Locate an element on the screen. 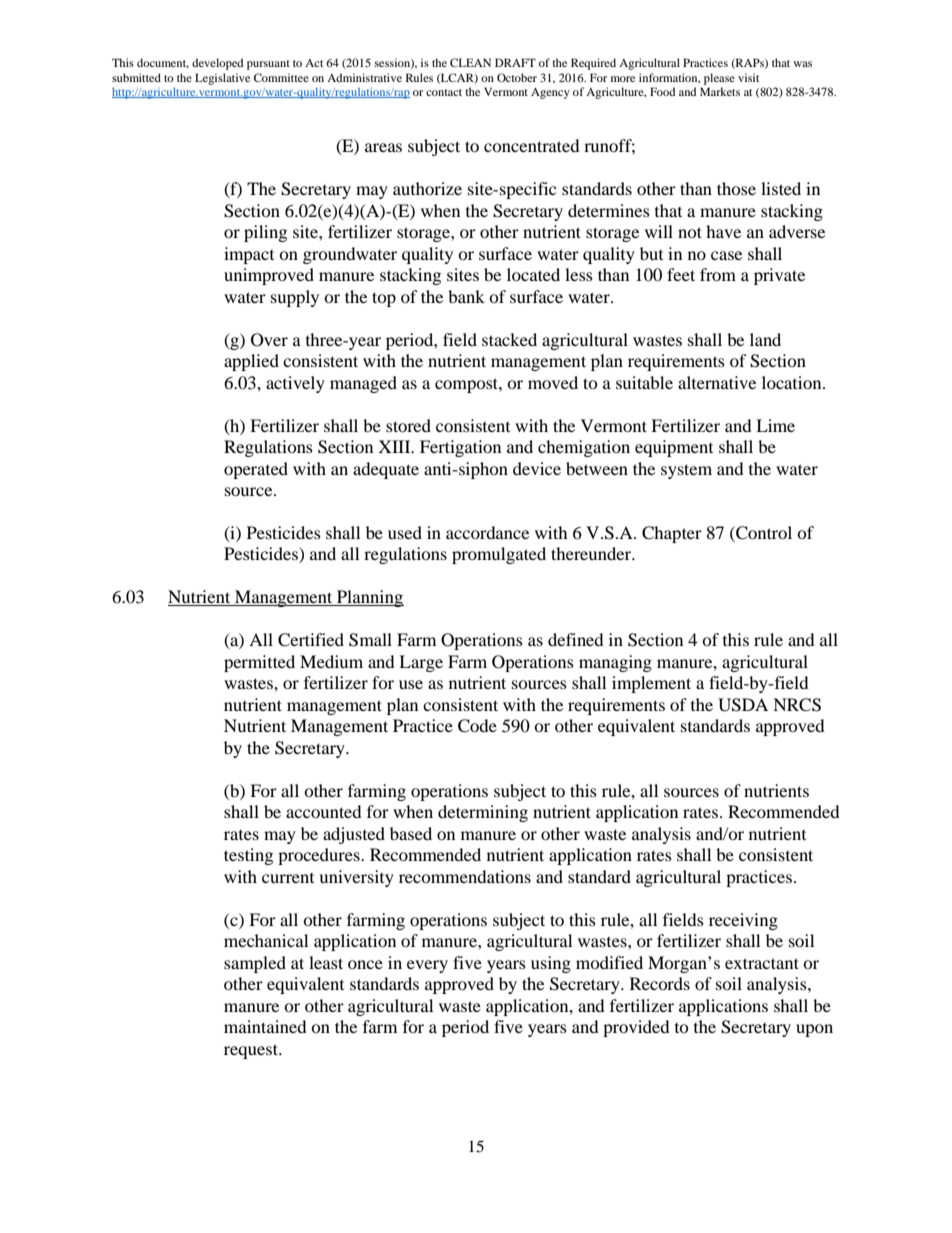 The height and width of the screenshot is (1233, 952). Legislative is located at coordinates (222, 79).
